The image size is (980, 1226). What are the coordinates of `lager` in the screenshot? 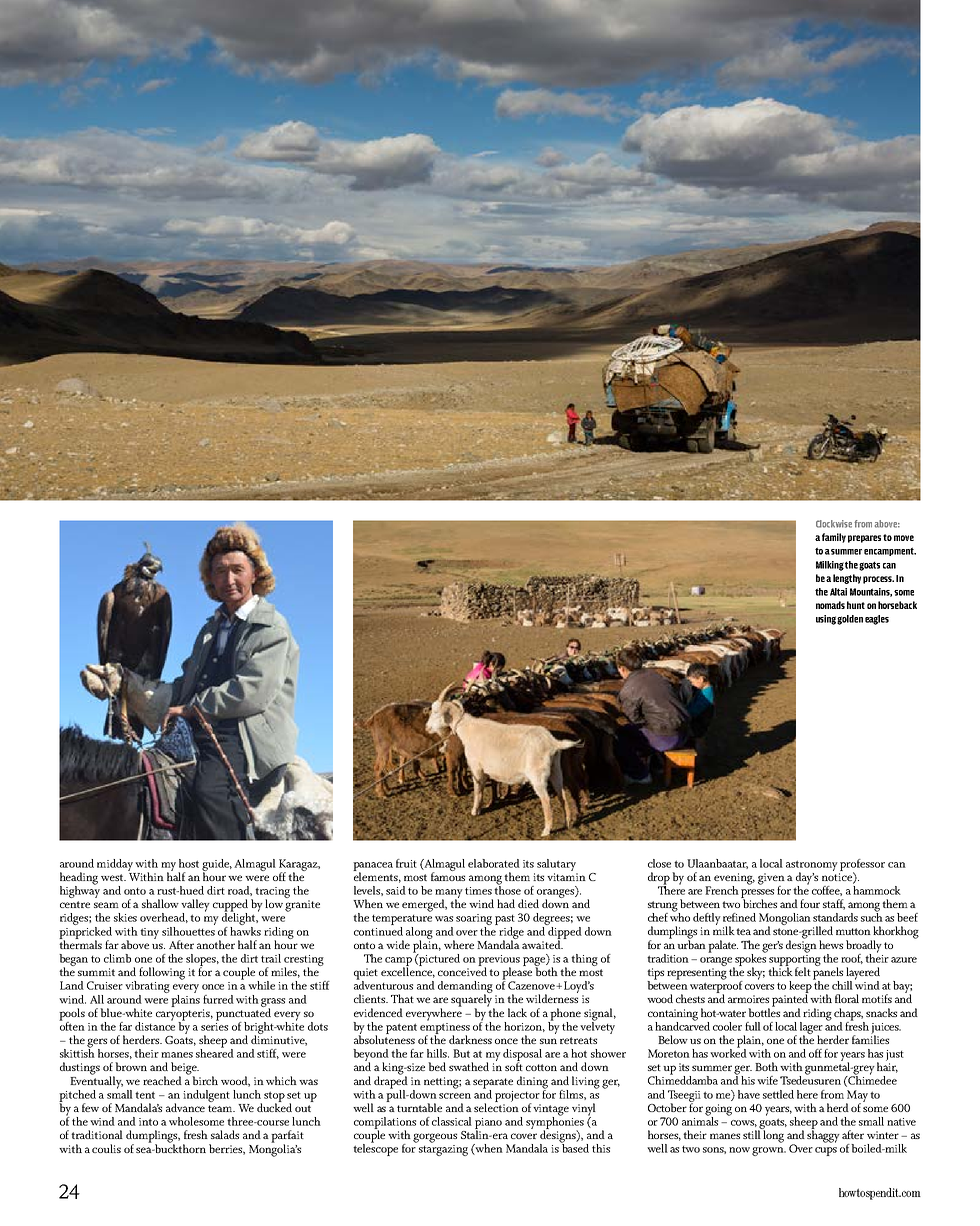 It's located at (811, 1029).
